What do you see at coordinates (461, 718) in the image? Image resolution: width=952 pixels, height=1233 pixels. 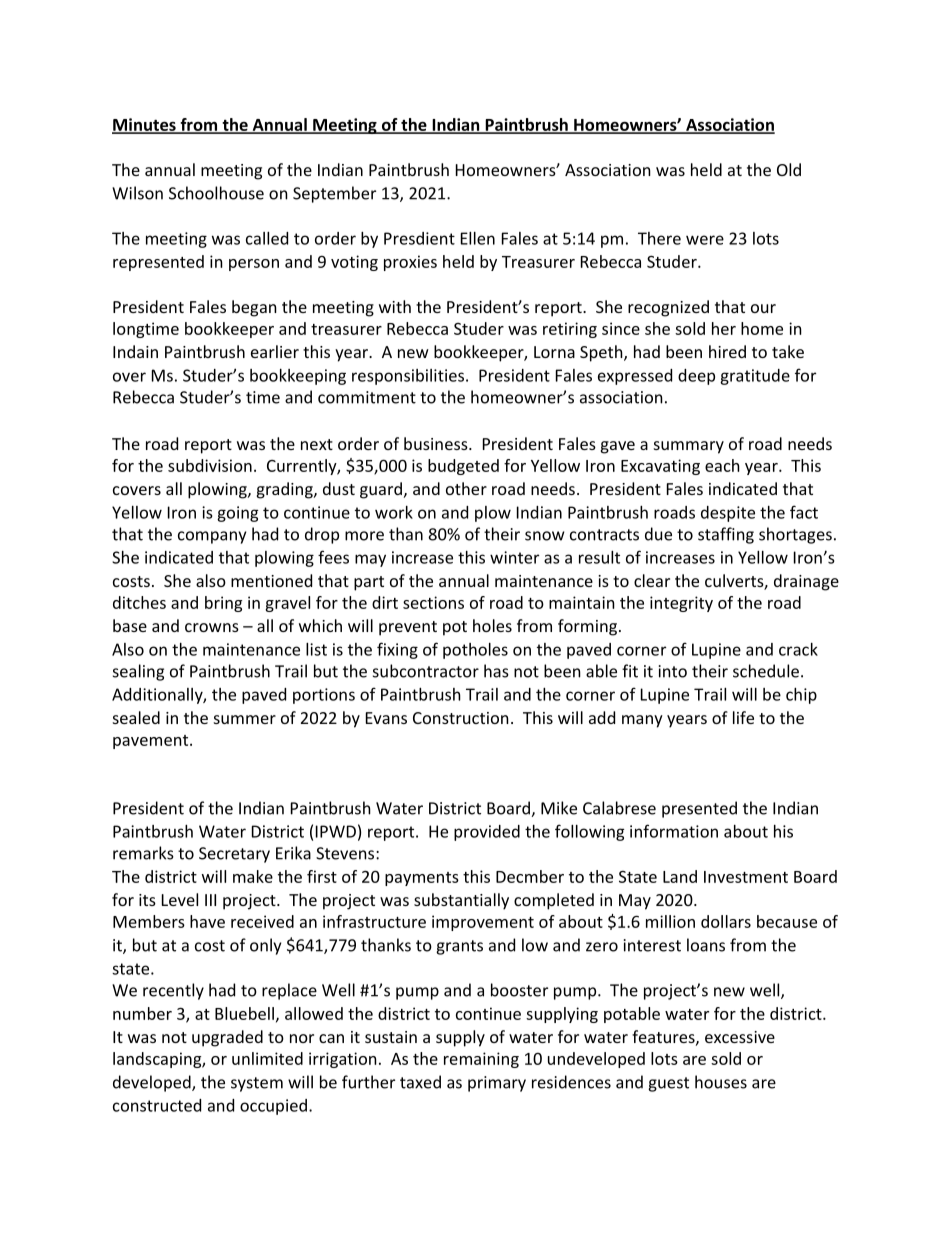 I see `Construction` at bounding box center [461, 718].
